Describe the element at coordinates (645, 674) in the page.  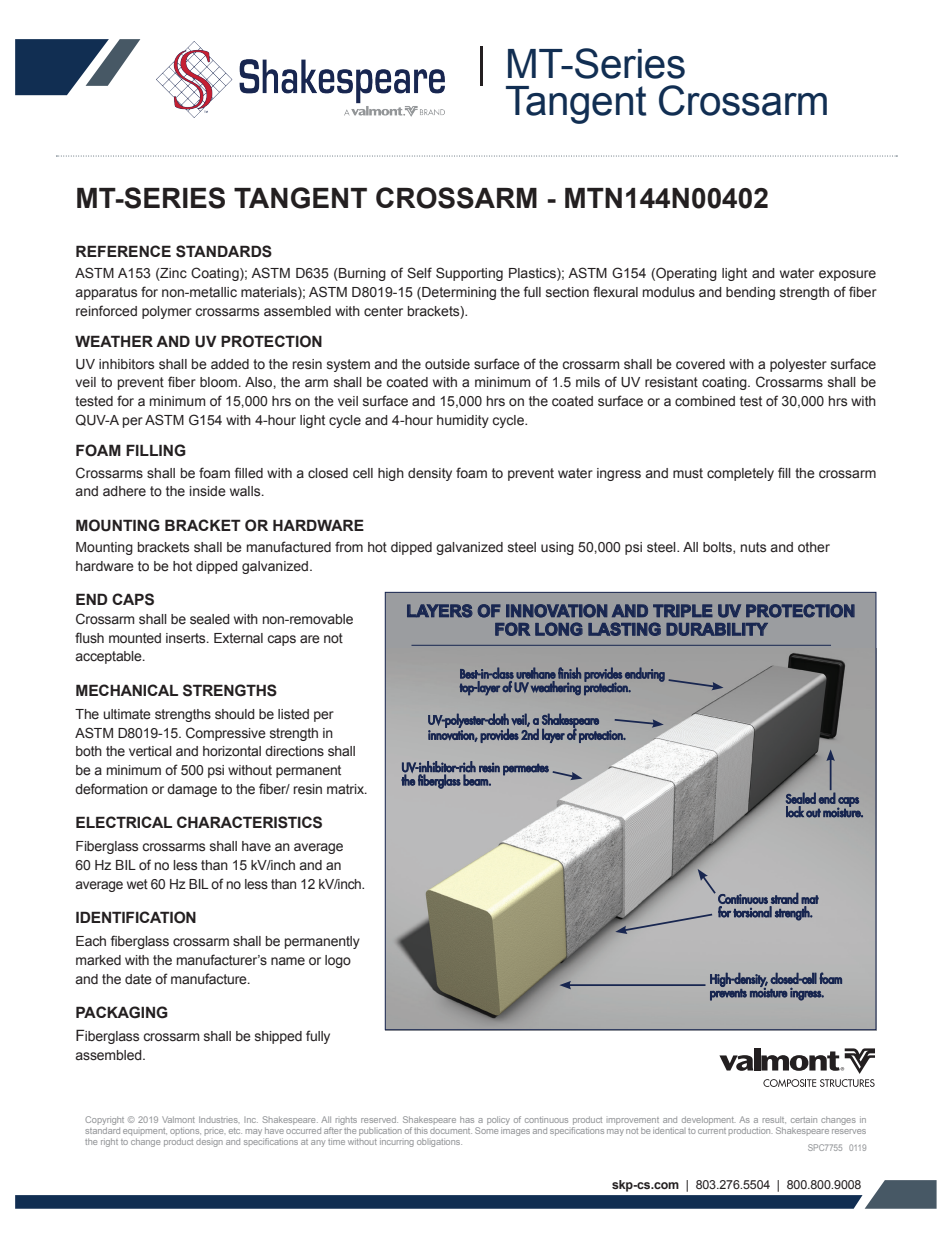
I see `enduring` at that location.
